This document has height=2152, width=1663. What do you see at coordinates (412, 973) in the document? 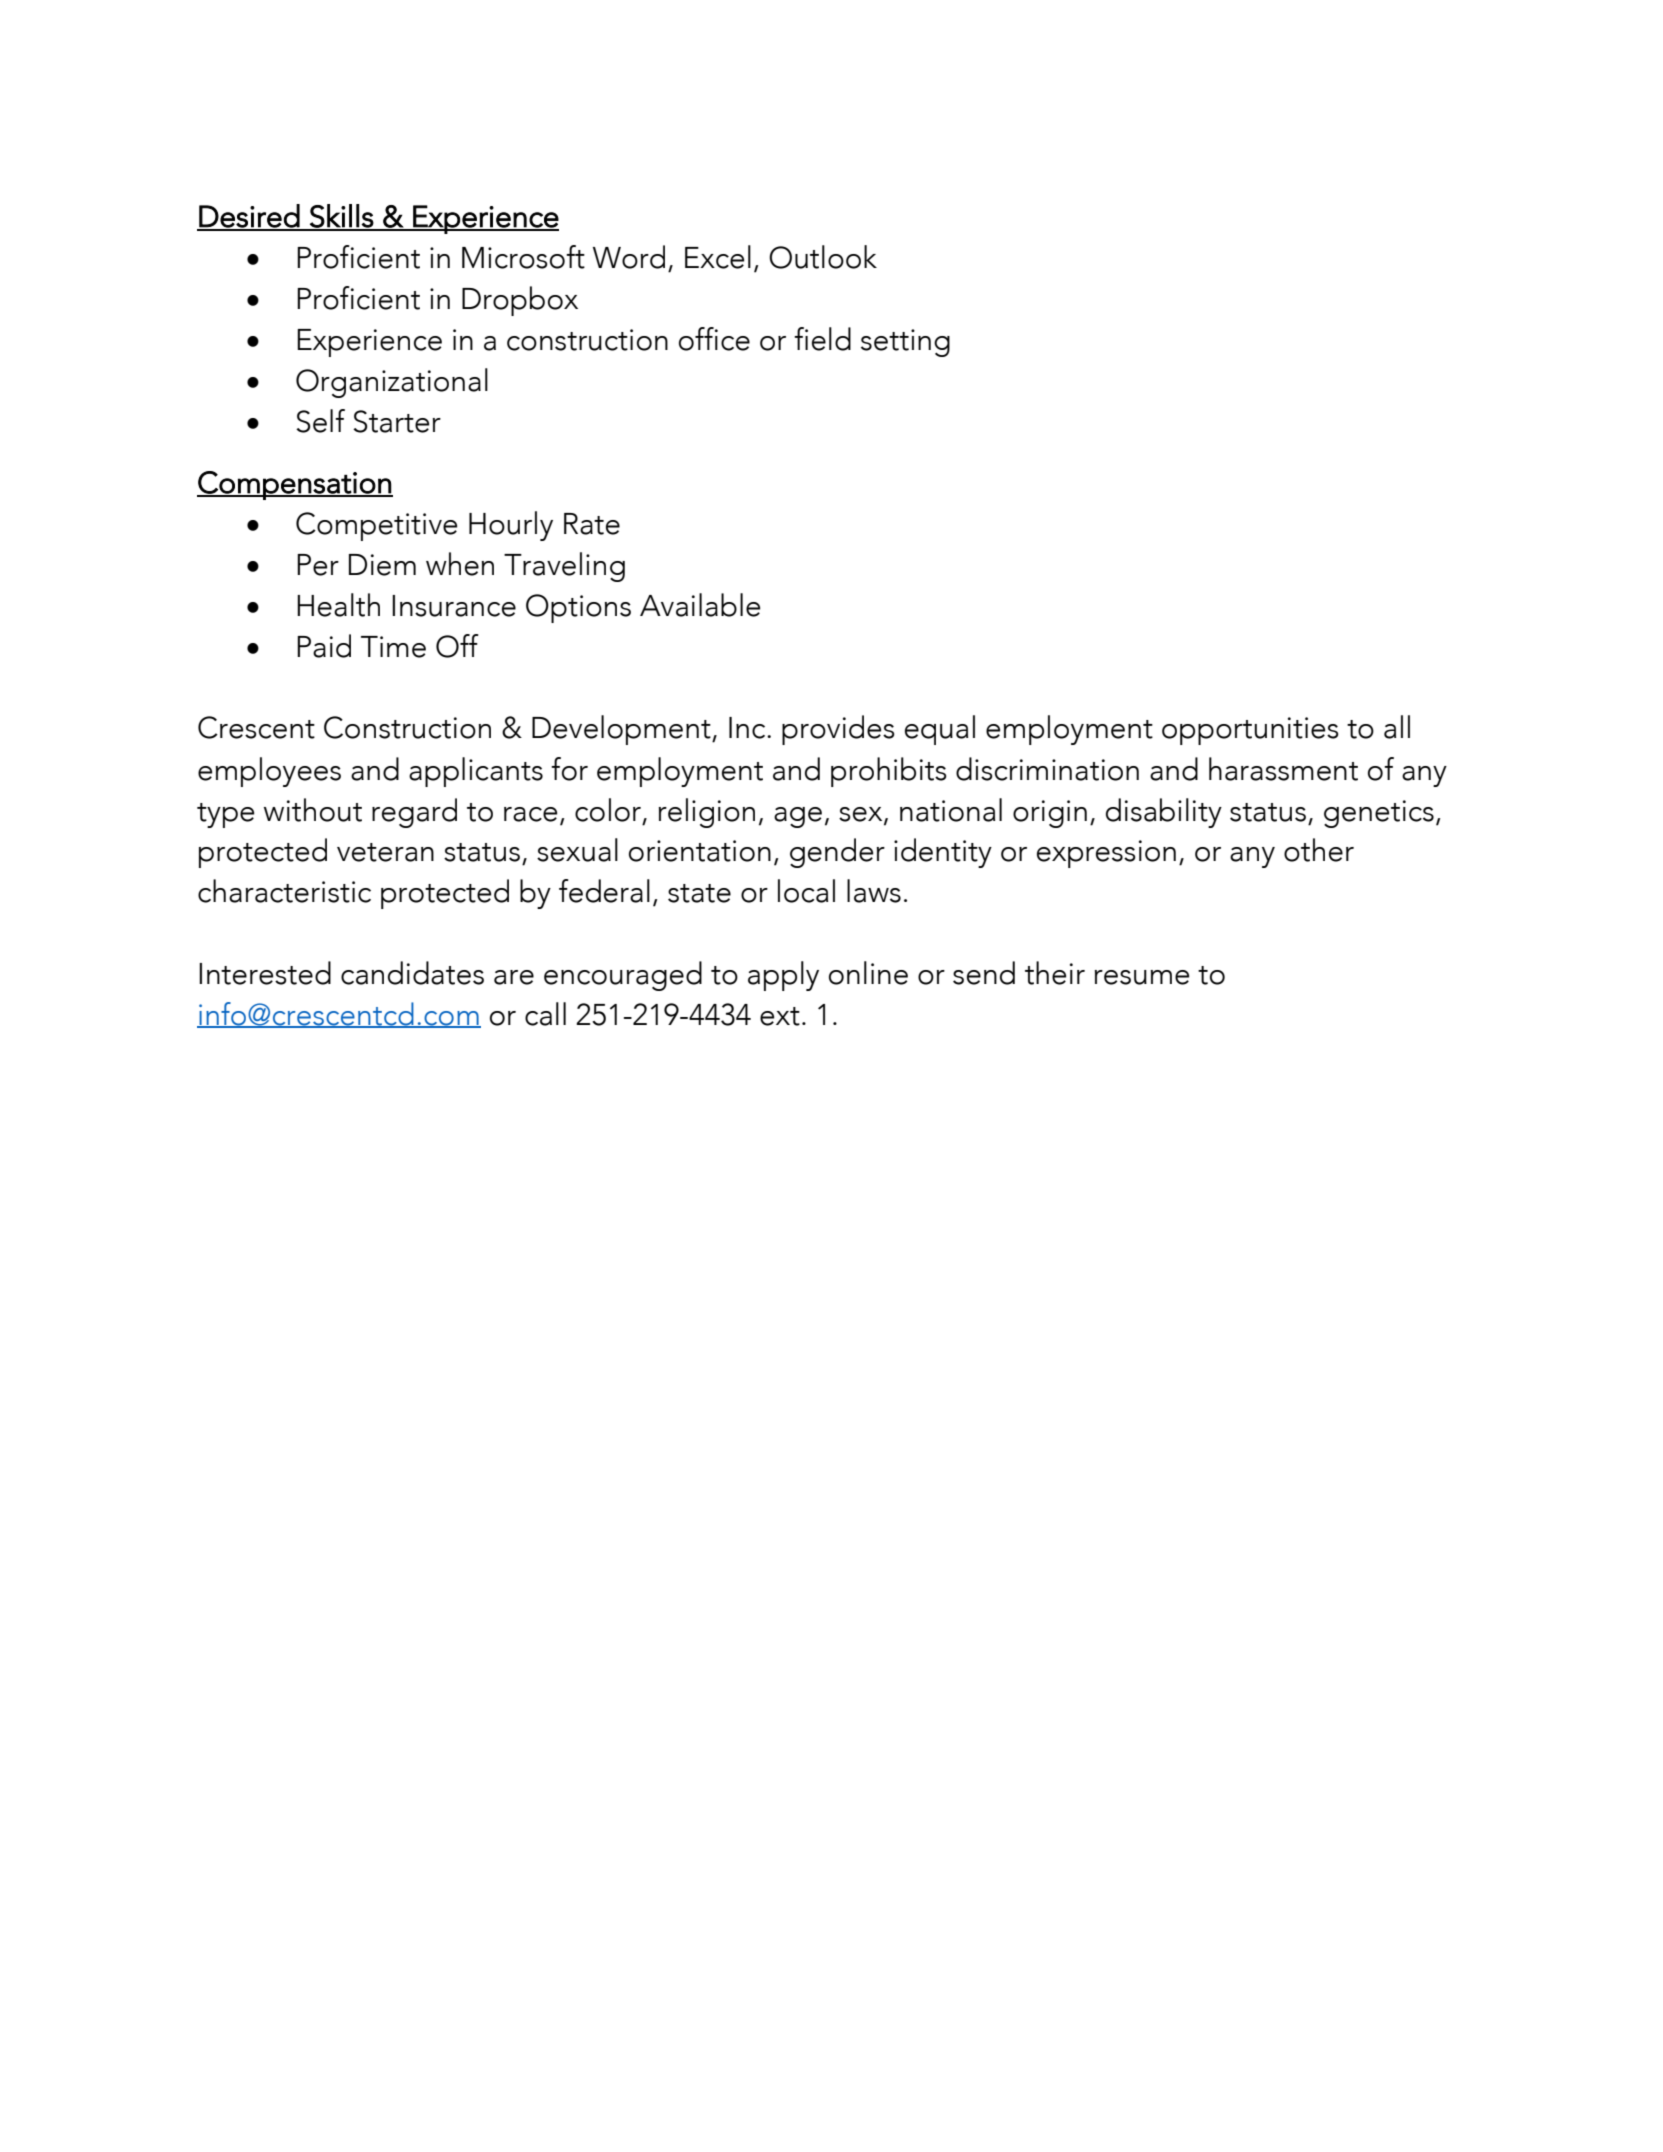
I see `candidates` at bounding box center [412, 973].
